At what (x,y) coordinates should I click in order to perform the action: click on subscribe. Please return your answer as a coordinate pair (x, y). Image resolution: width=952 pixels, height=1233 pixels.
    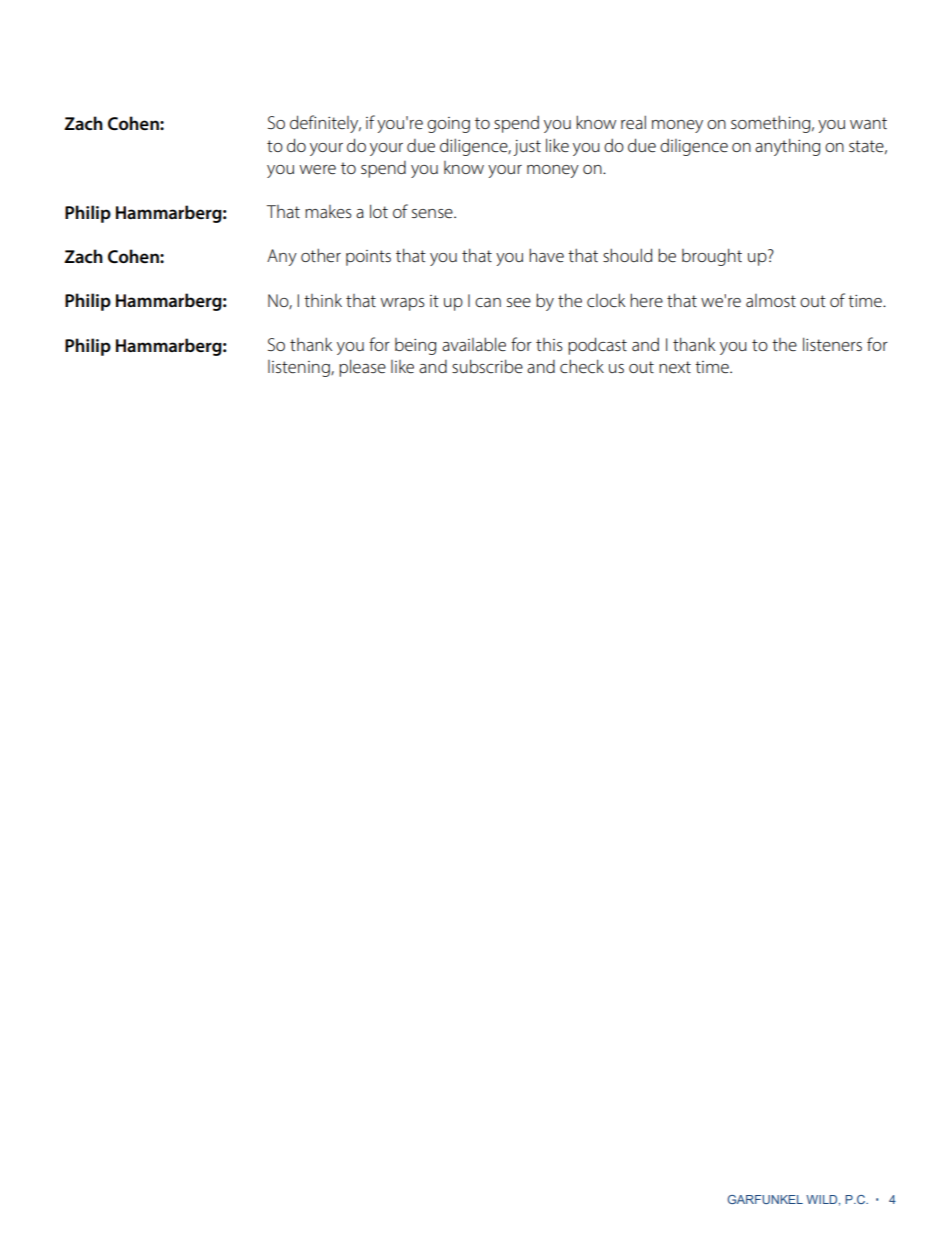
    Looking at the image, I should click on (487, 366).
